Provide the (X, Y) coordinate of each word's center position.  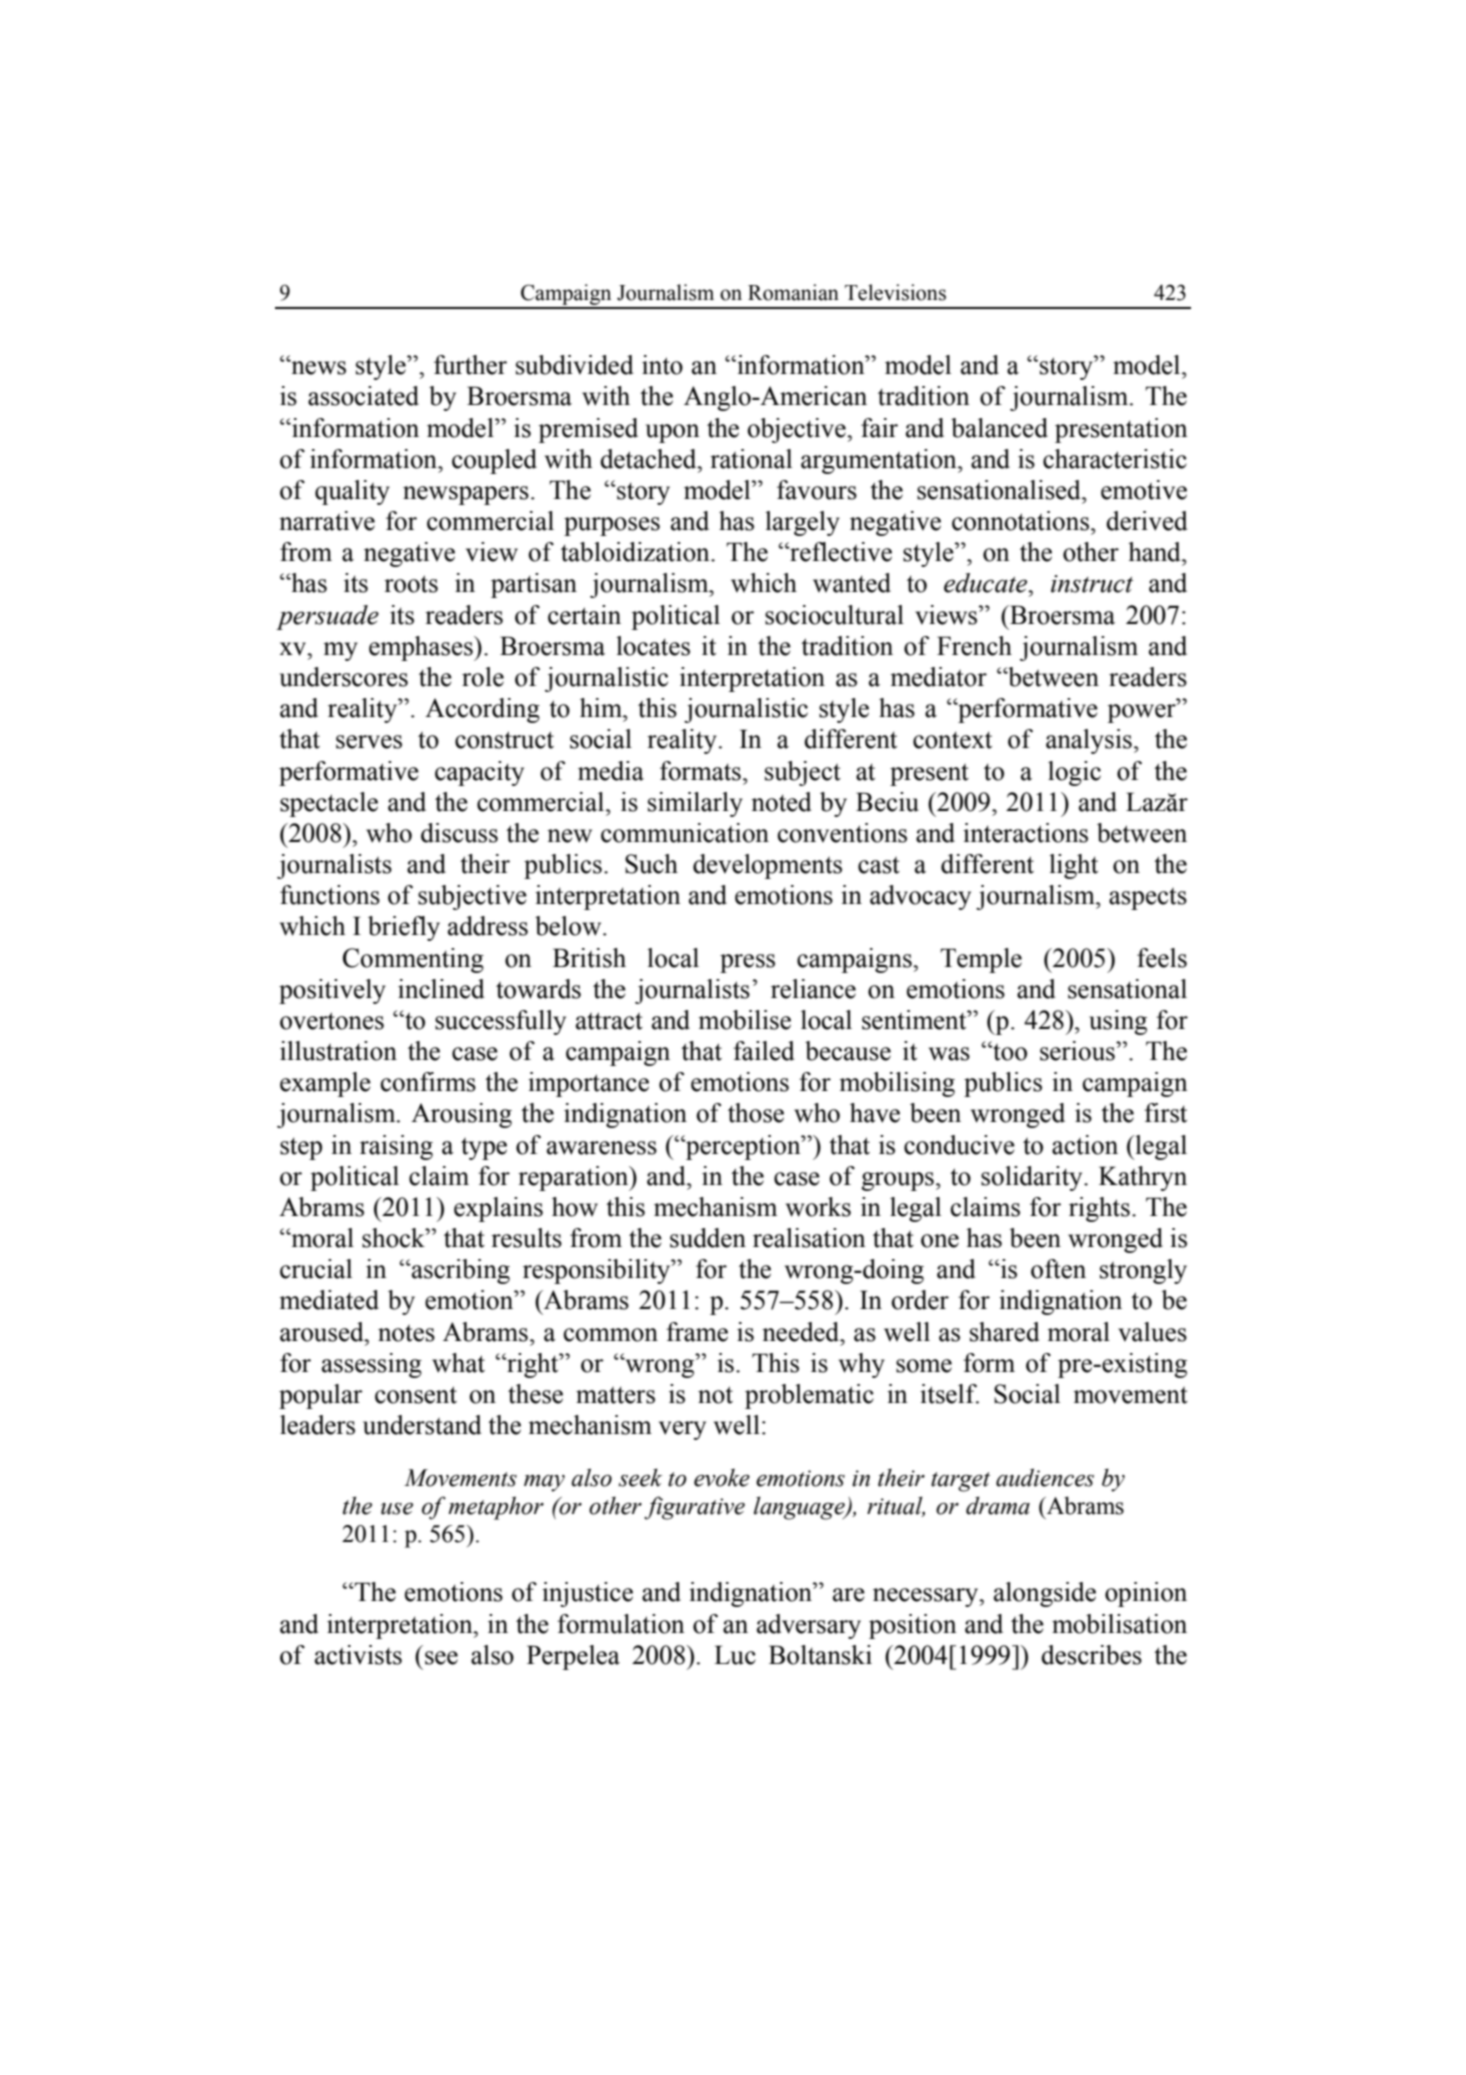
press (747, 963)
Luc (735, 1655)
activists (358, 1655)
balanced (999, 428)
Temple (981, 960)
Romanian (793, 292)
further (470, 365)
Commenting (413, 960)
